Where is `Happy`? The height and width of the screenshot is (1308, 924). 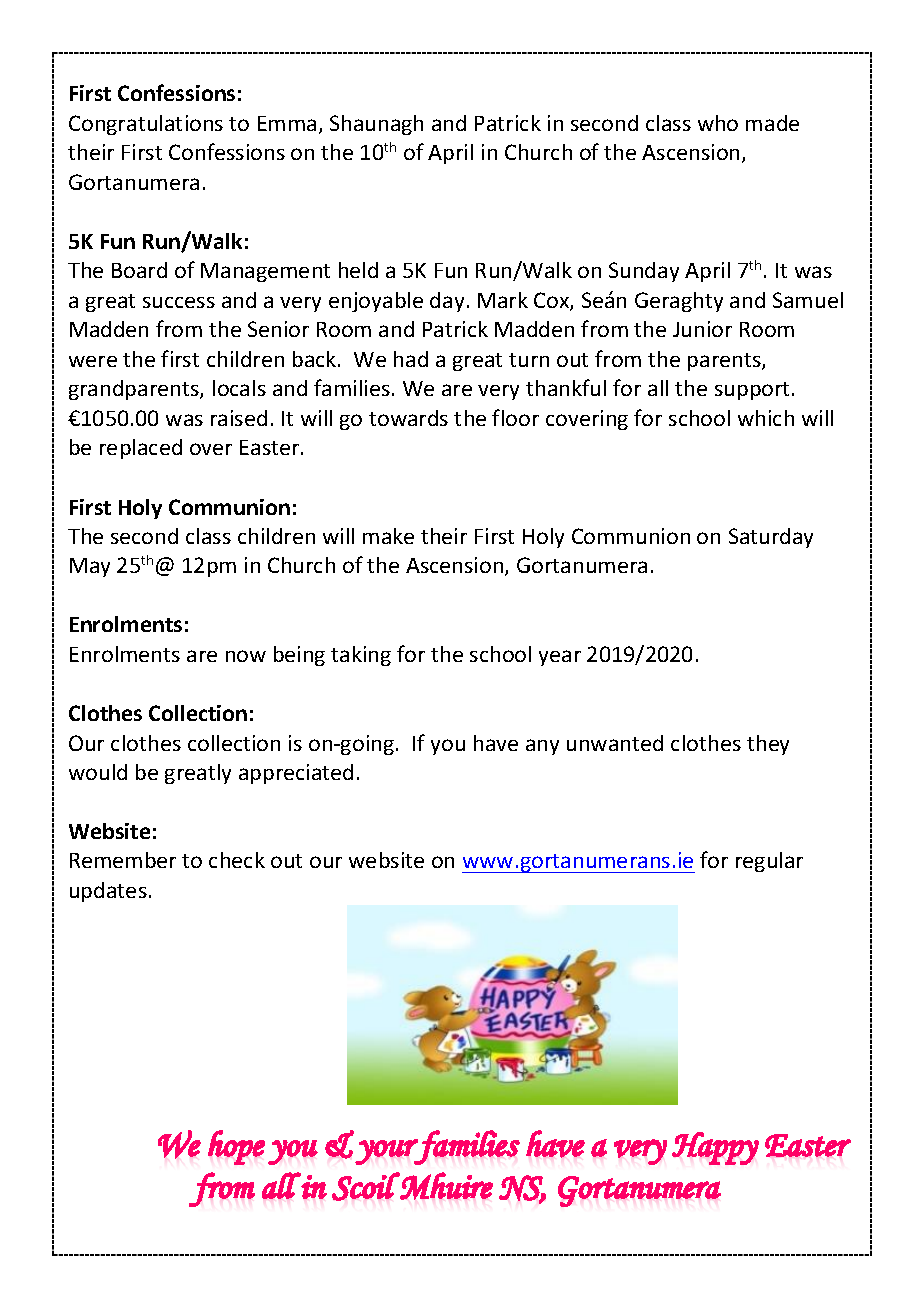 Happy is located at coordinates (715, 1148).
